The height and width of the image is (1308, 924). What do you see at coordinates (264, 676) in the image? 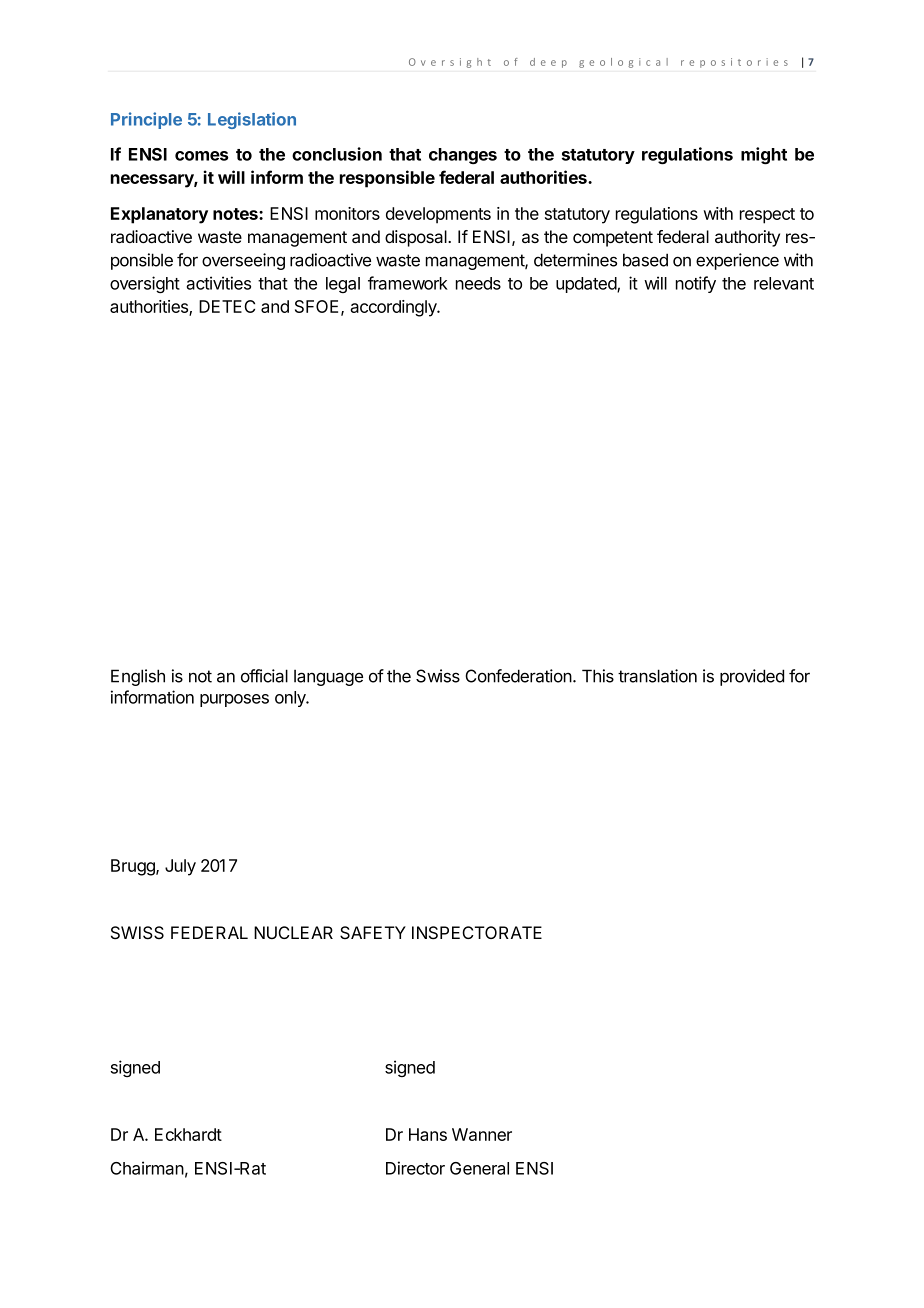
I see `official` at bounding box center [264, 676].
